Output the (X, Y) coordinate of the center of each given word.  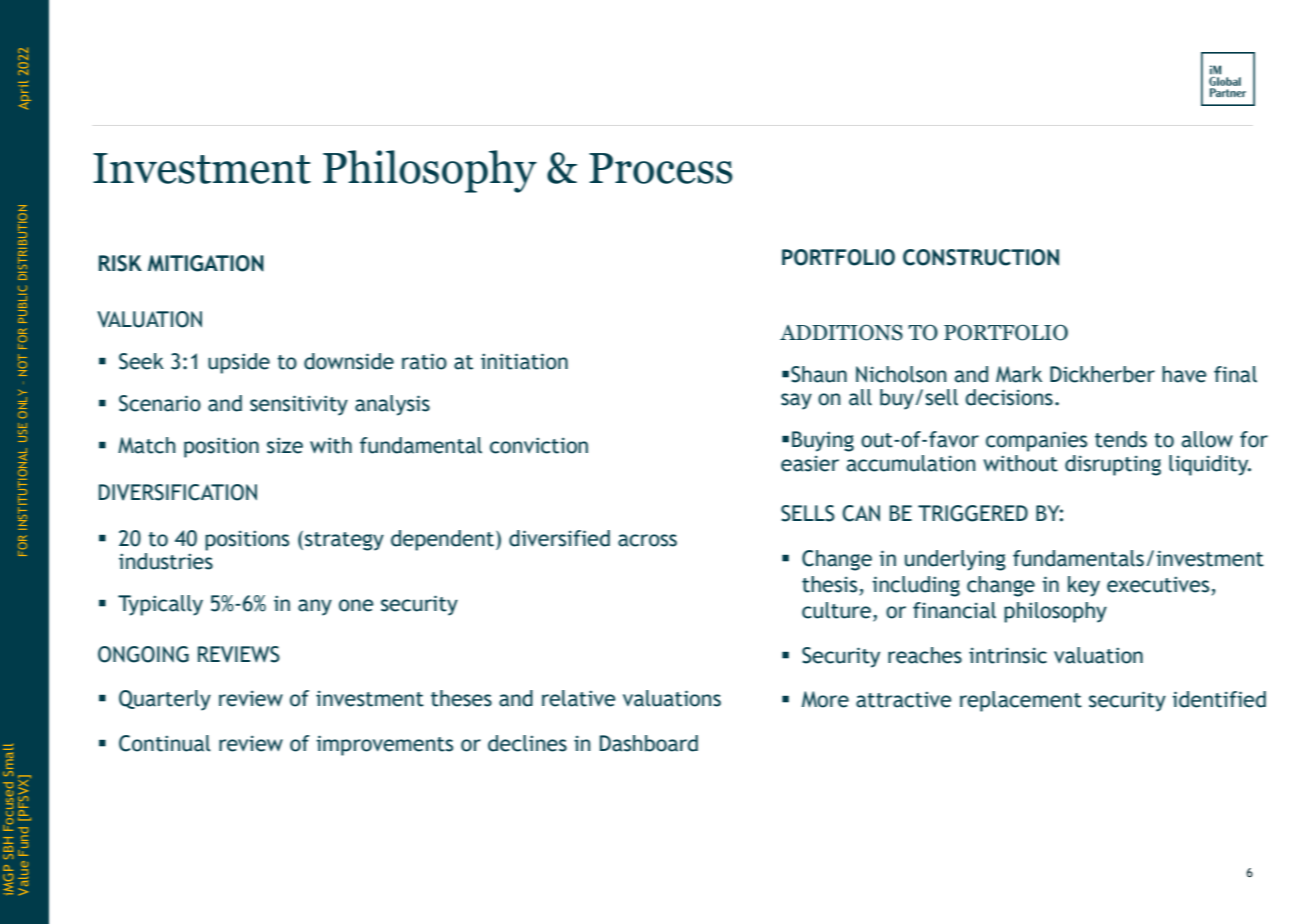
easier (810, 463)
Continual (165, 743)
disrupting (1113, 465)
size (285, 445)
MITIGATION (206, 263)
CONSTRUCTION (981, 257)
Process (661, 168)
